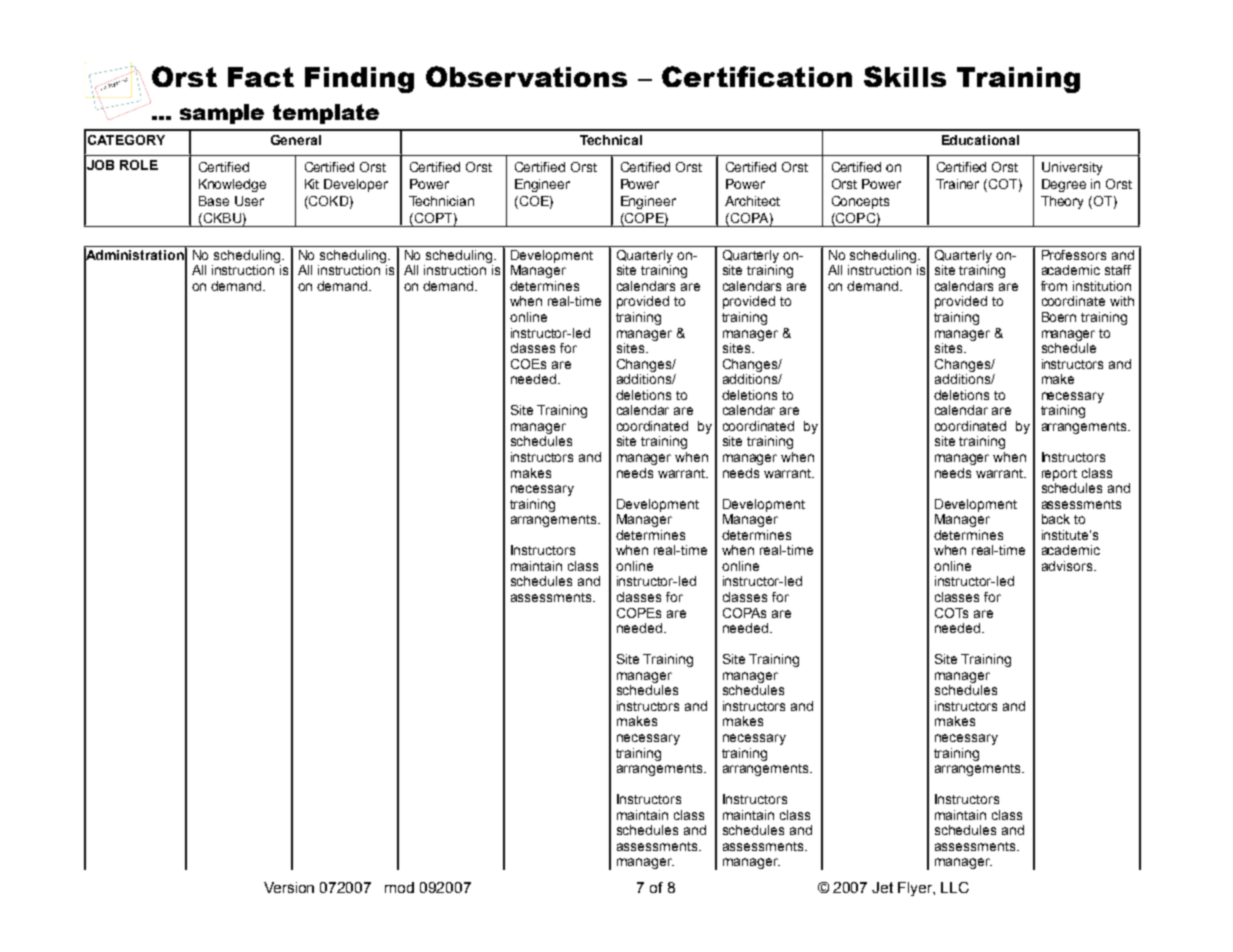 The image size is (1233, 952). What do you see at coordinates (611, 140) in the screenshot?
I see `Technical` at bounding box center [611, 140].
